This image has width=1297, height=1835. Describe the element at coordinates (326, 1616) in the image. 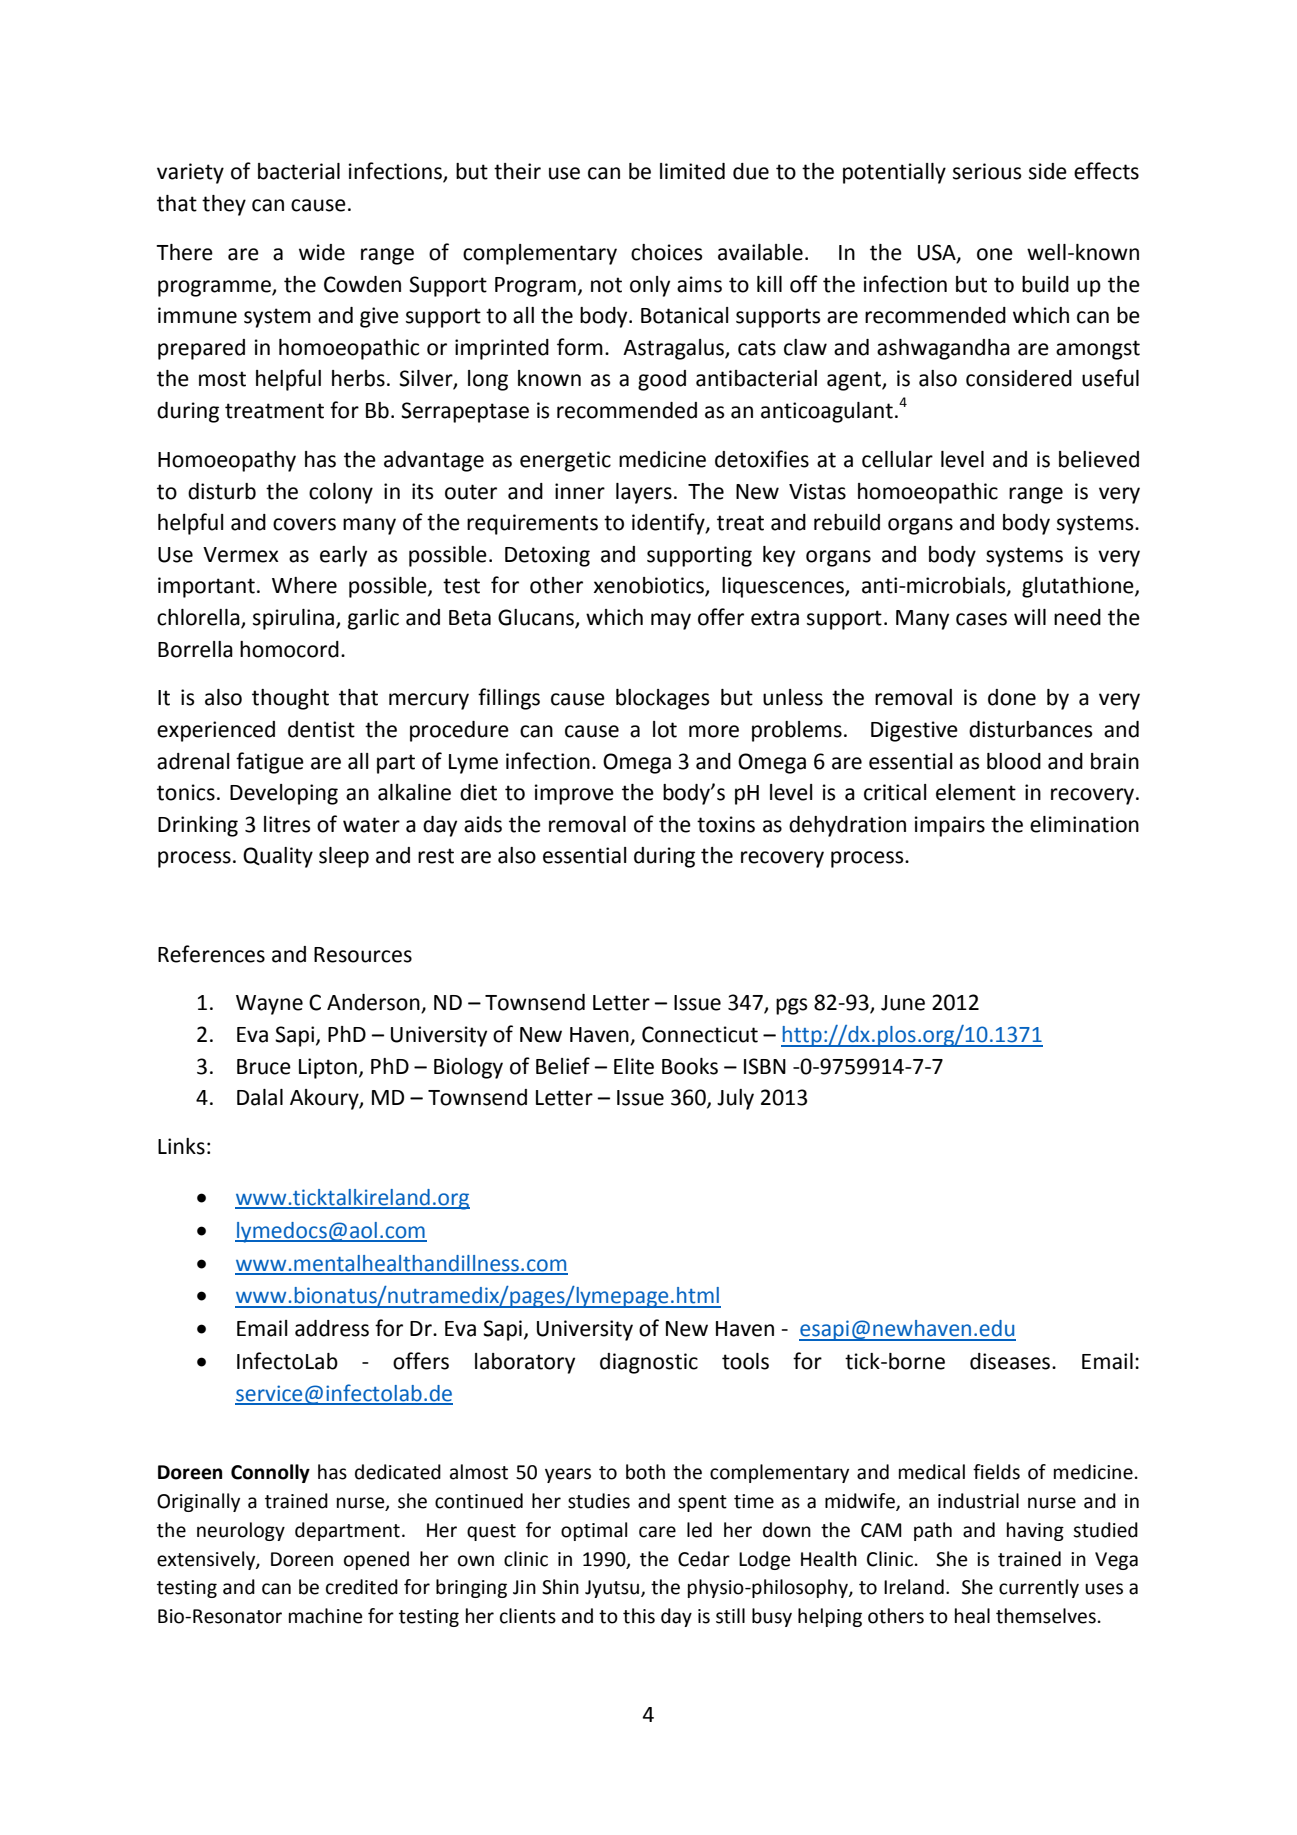

I see `machine` at that location.
